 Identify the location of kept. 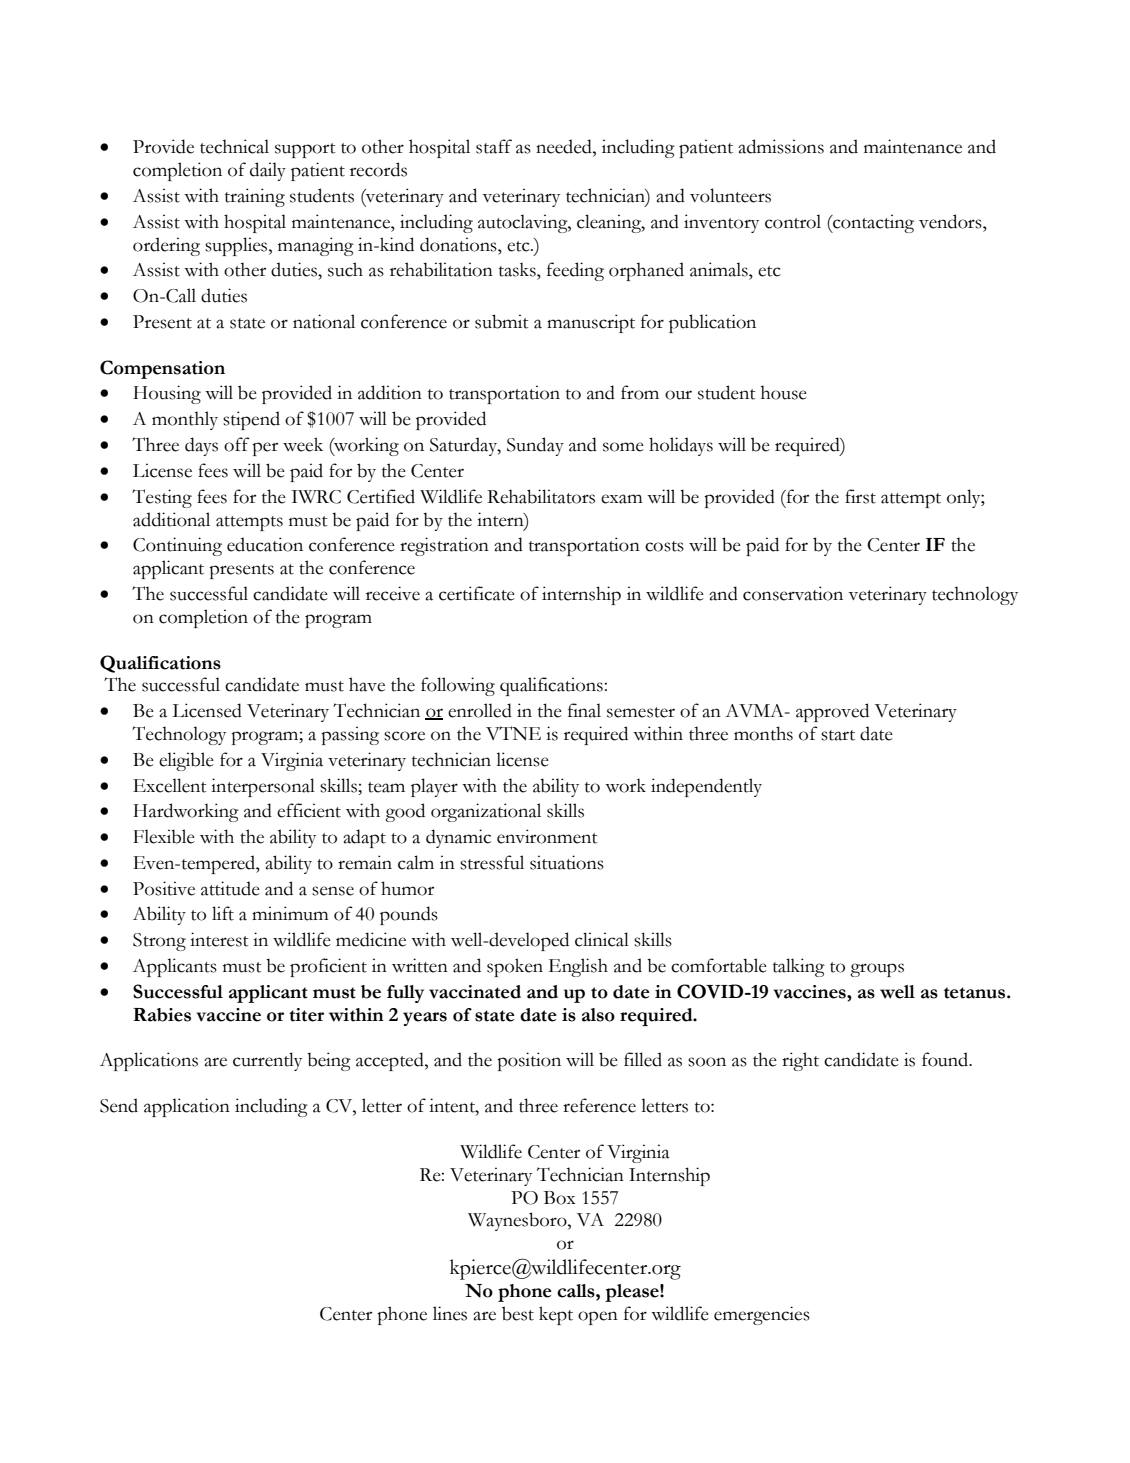
(556, 1315).
